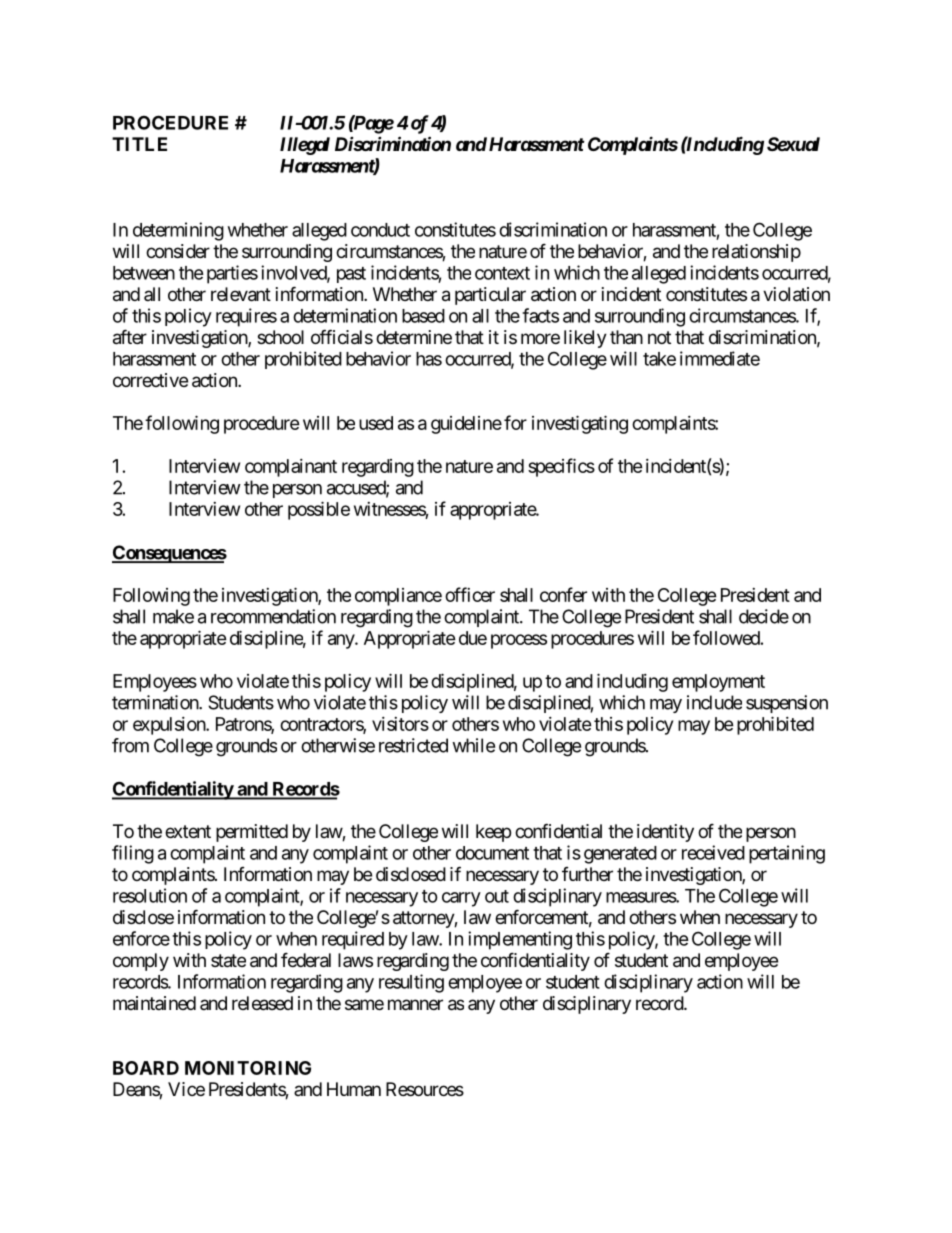  What do you see at coordinates (248, 1068) in the document?
I see `MONITORING` at bounding box center [248, 1068].
